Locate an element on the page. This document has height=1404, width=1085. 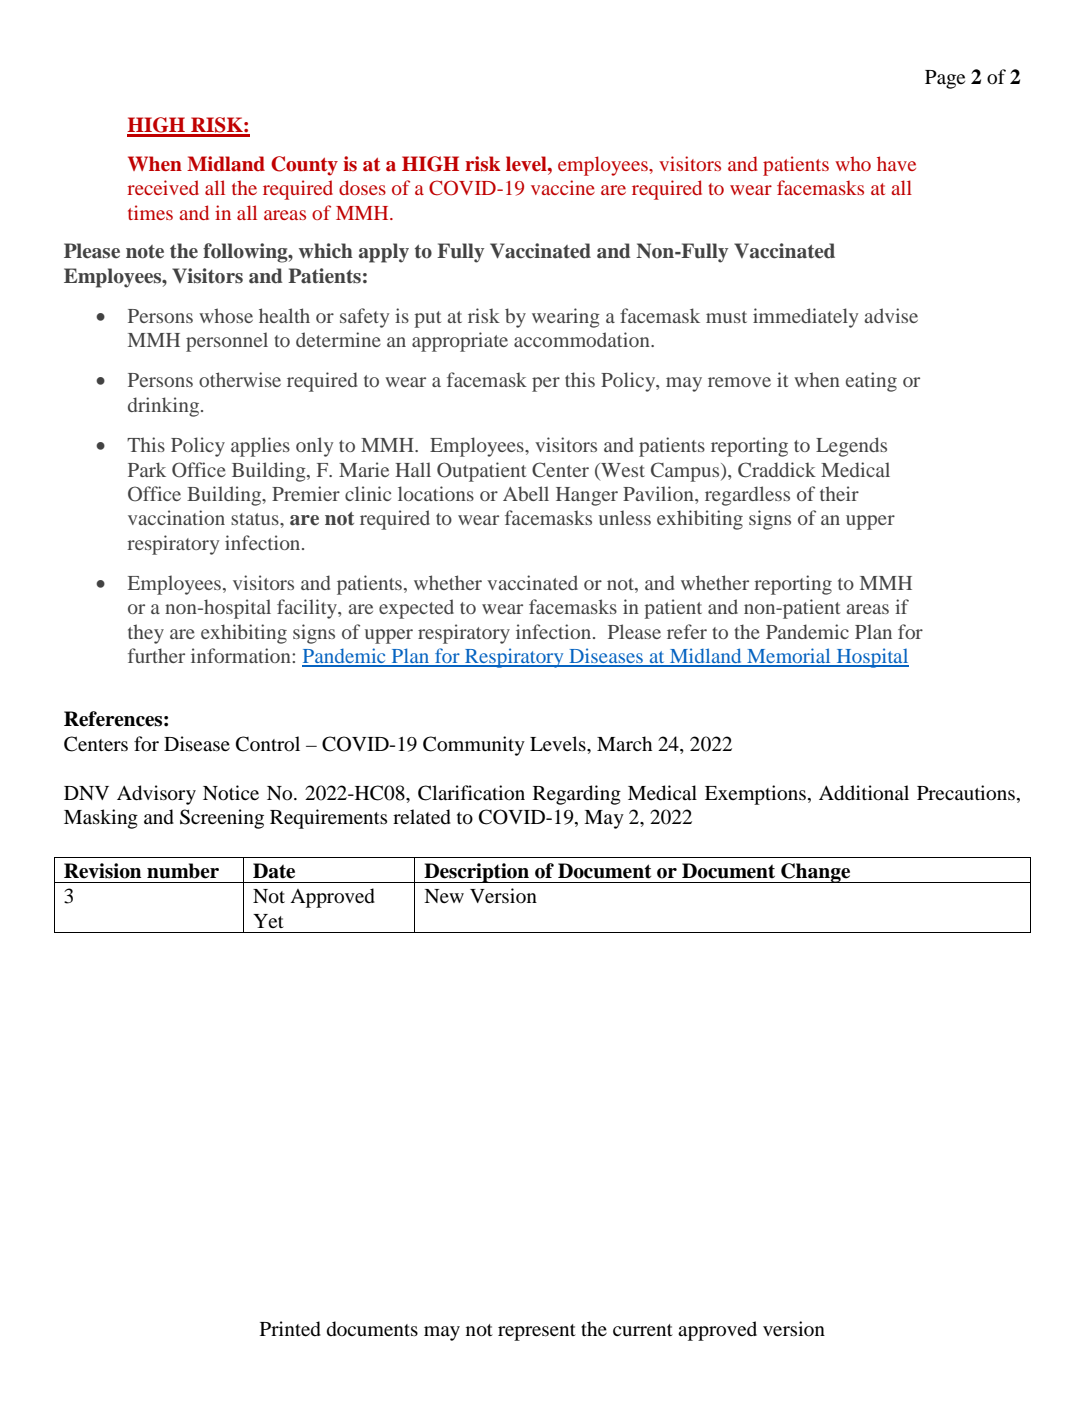
vaccine is located at coordinates (563, 187).
